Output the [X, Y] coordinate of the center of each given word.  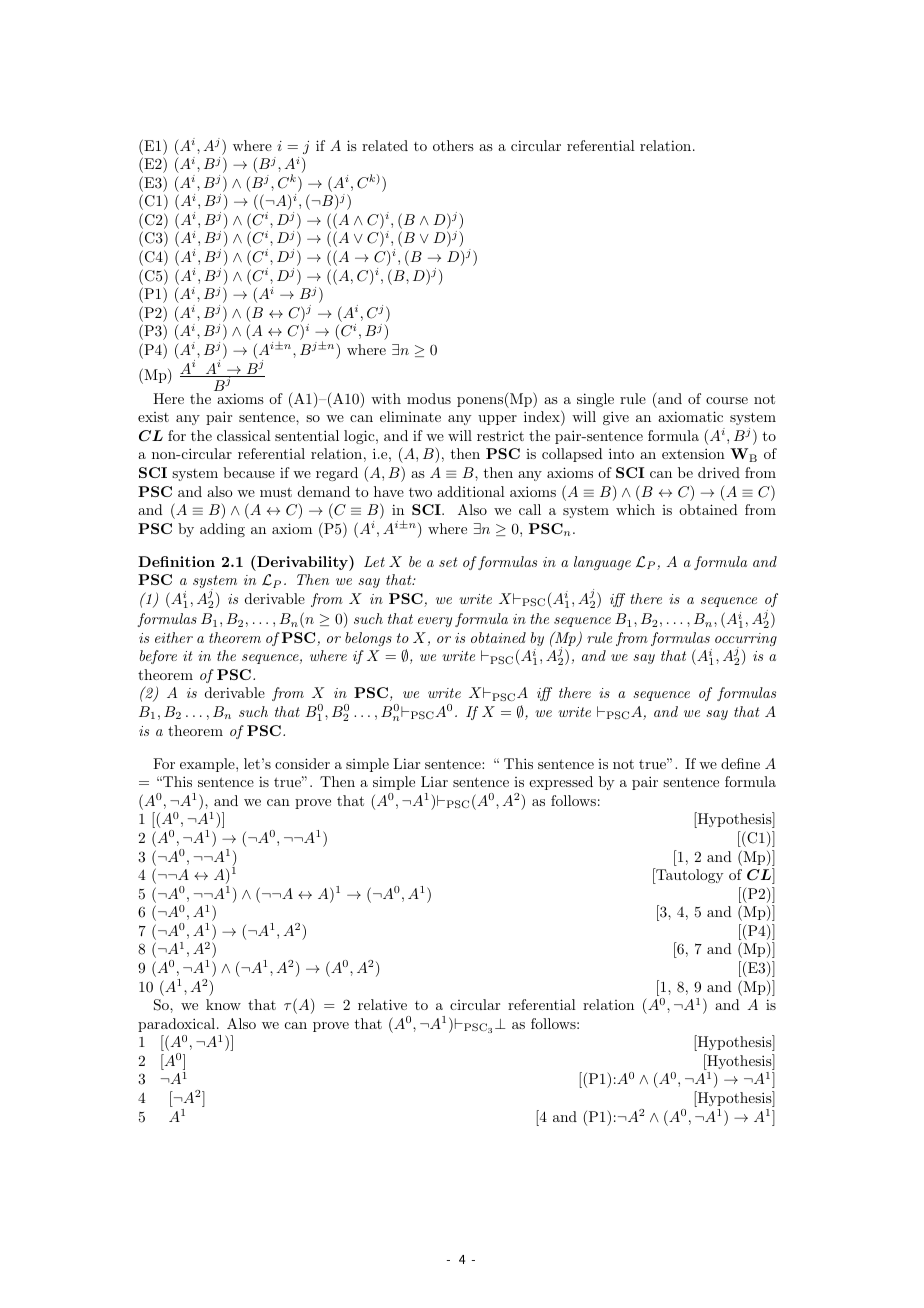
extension [693, 453]
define [740, 763]
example [208, 765]
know [223, 1004]
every [435, 622]
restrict [500, 435]
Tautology [688, 876]
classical [244, 435]
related [385, 145]
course [727, 400]
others [453, 145]
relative [382, 1004]
